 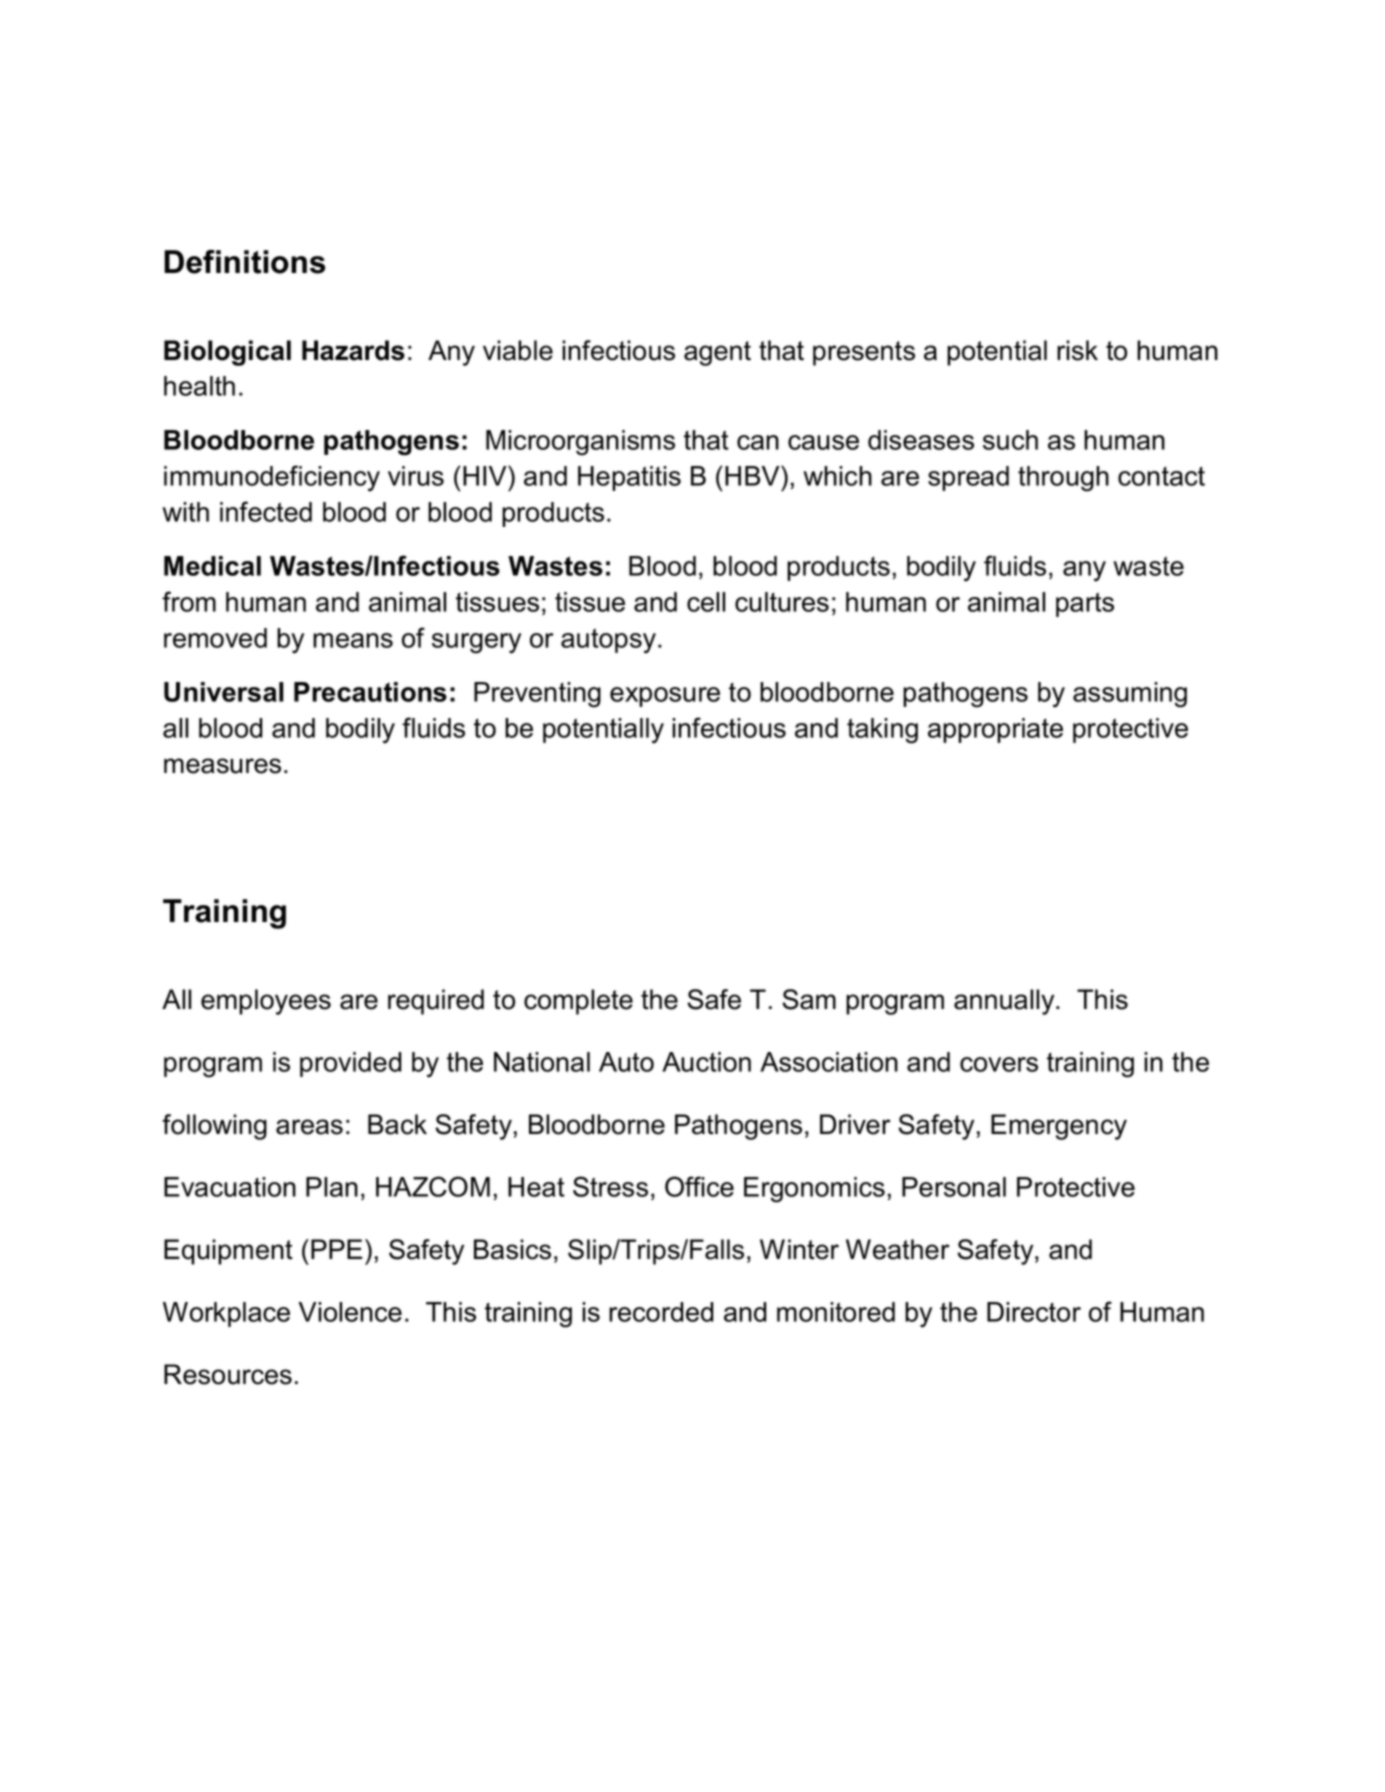 I want to click on parts, so click(x=1085, y=604).
